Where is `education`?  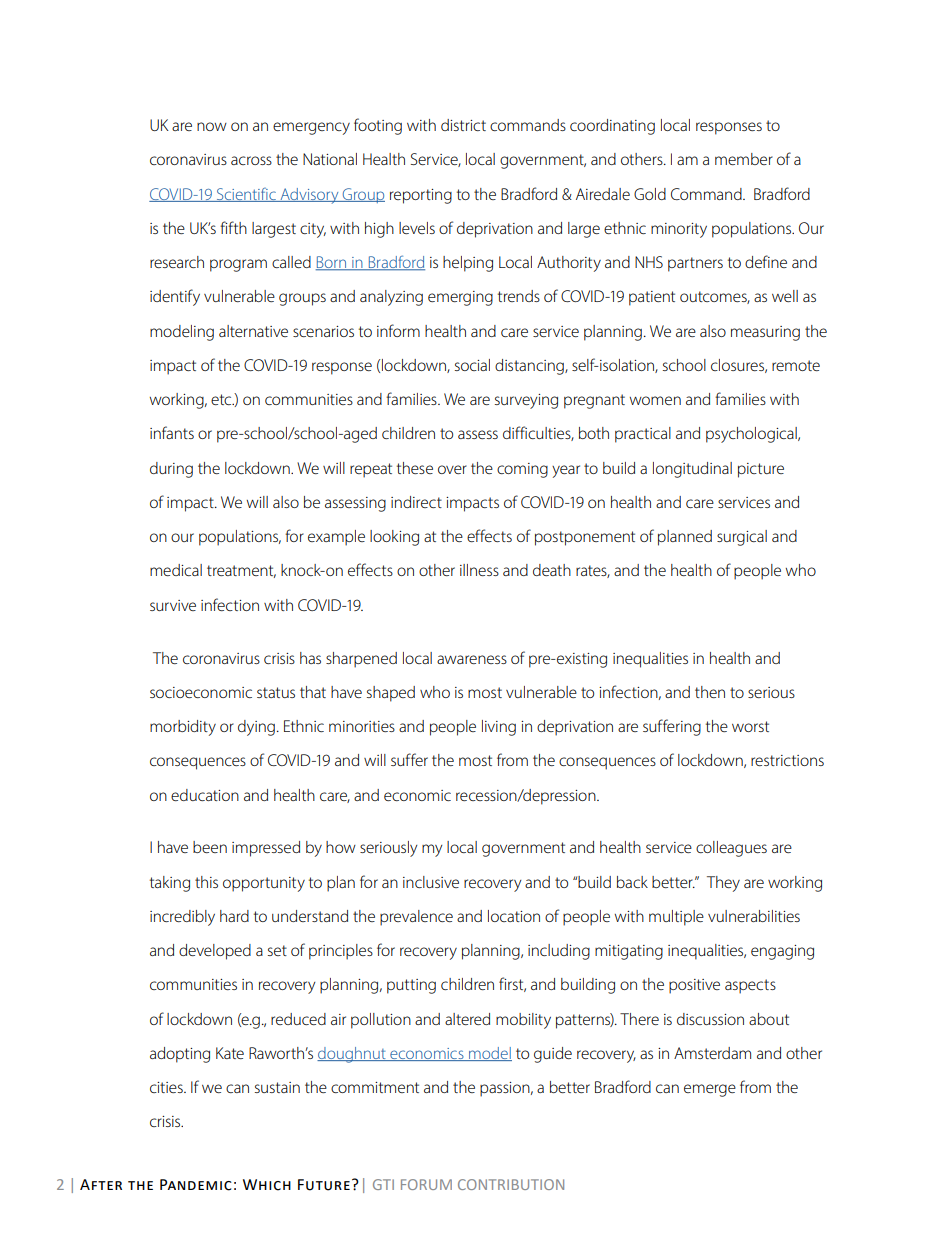
education is located at coordinates (205, 795).
